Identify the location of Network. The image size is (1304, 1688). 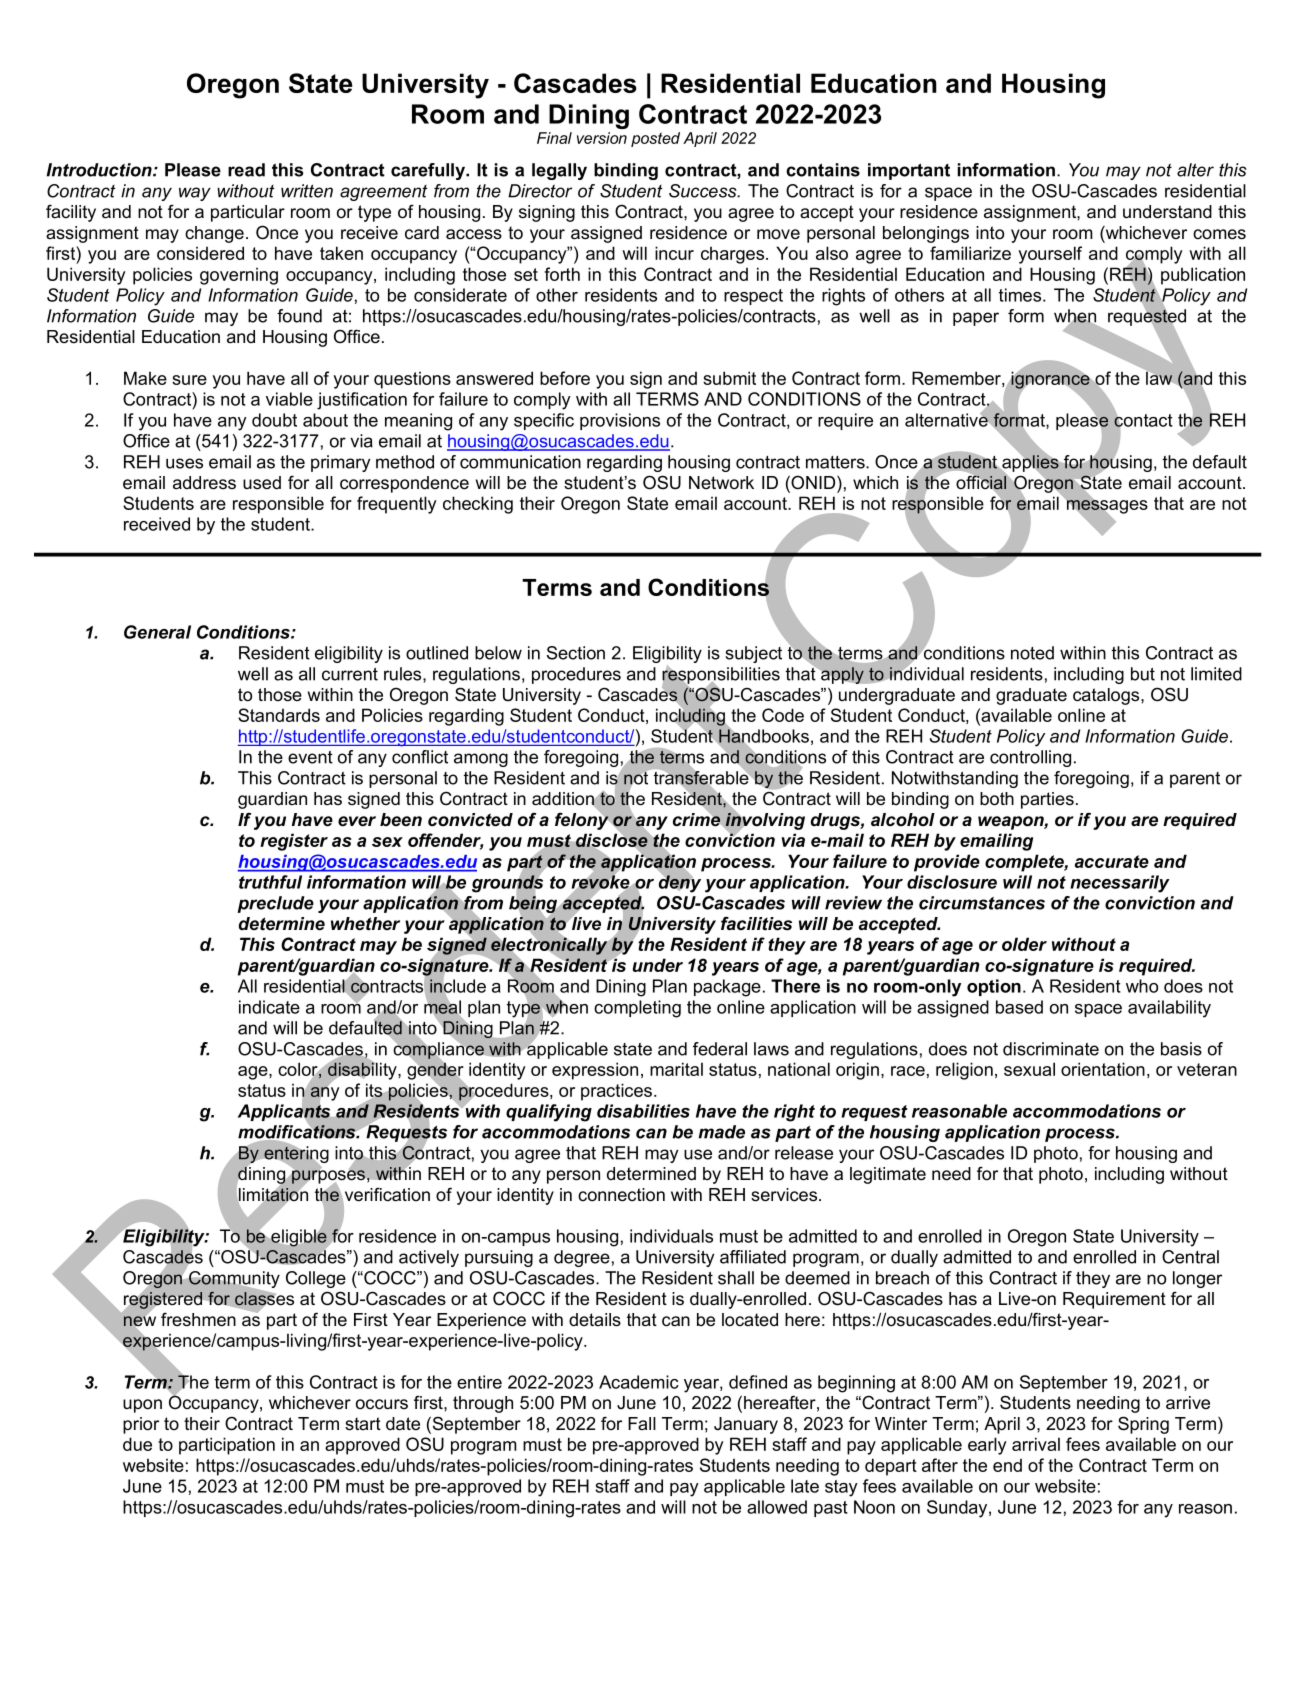
(721, 483).
